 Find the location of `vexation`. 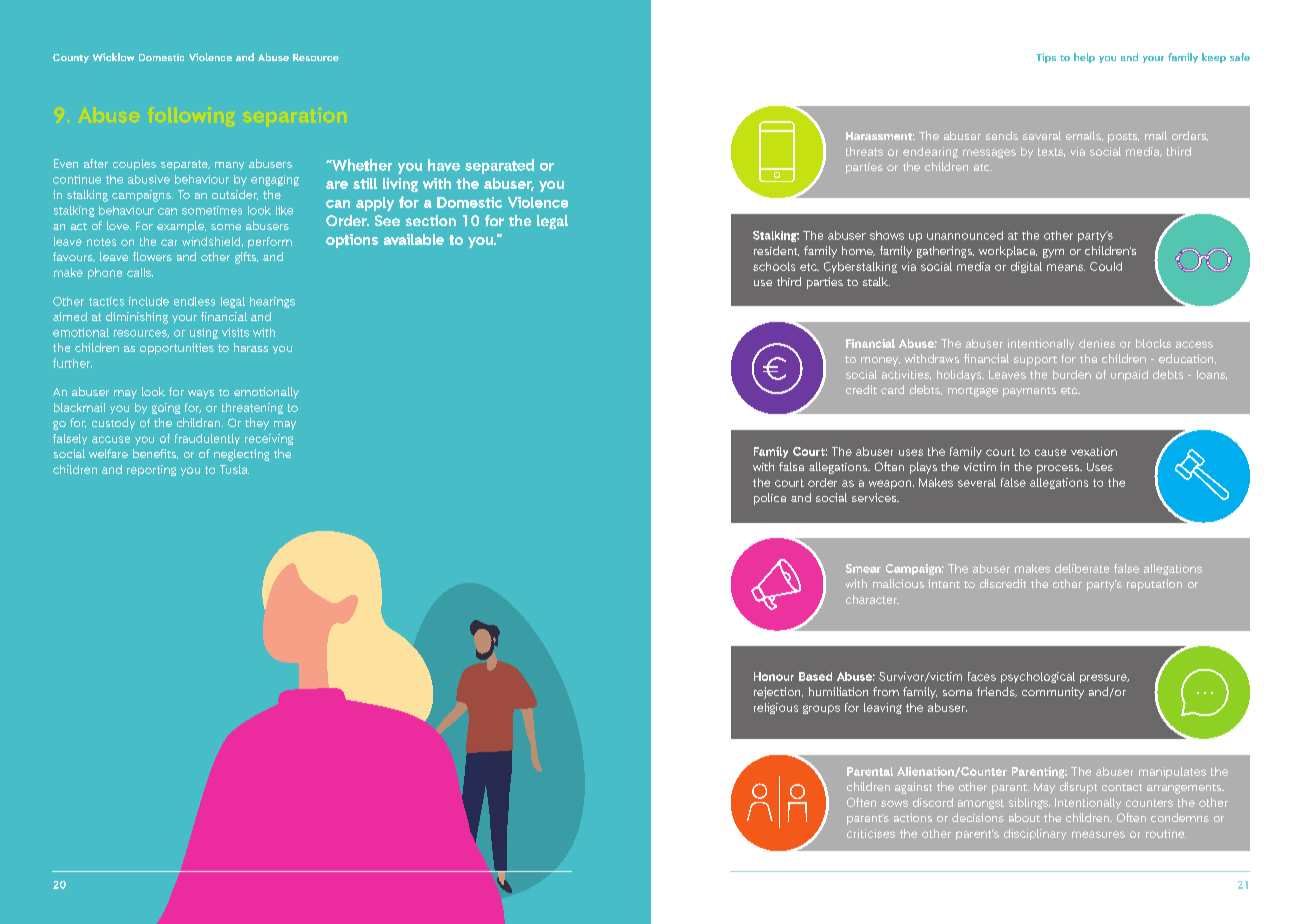

vexation is located at coordinates (1094, 451).
